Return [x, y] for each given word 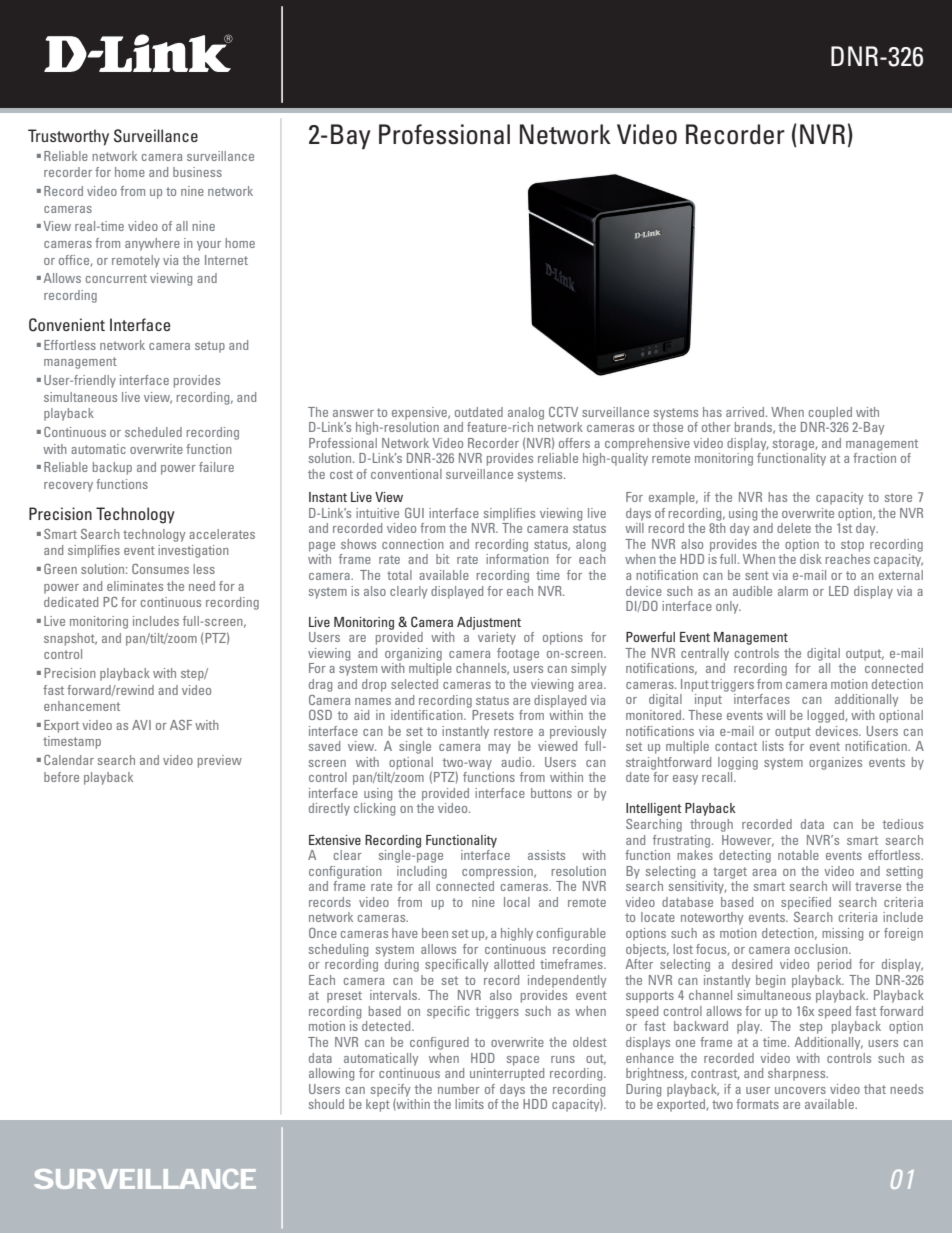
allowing [331, 1074]
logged [826, 716]
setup [210, 347]
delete [794, 528]
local [517, 902]
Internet [226, 260]
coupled [830, 413]
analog [526, 413]
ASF [181, 725]
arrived [746, 412]
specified [806, 903]
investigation [193, 551]
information [517, 559]
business [197, 172]
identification [428, 715]
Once [323, 933]
